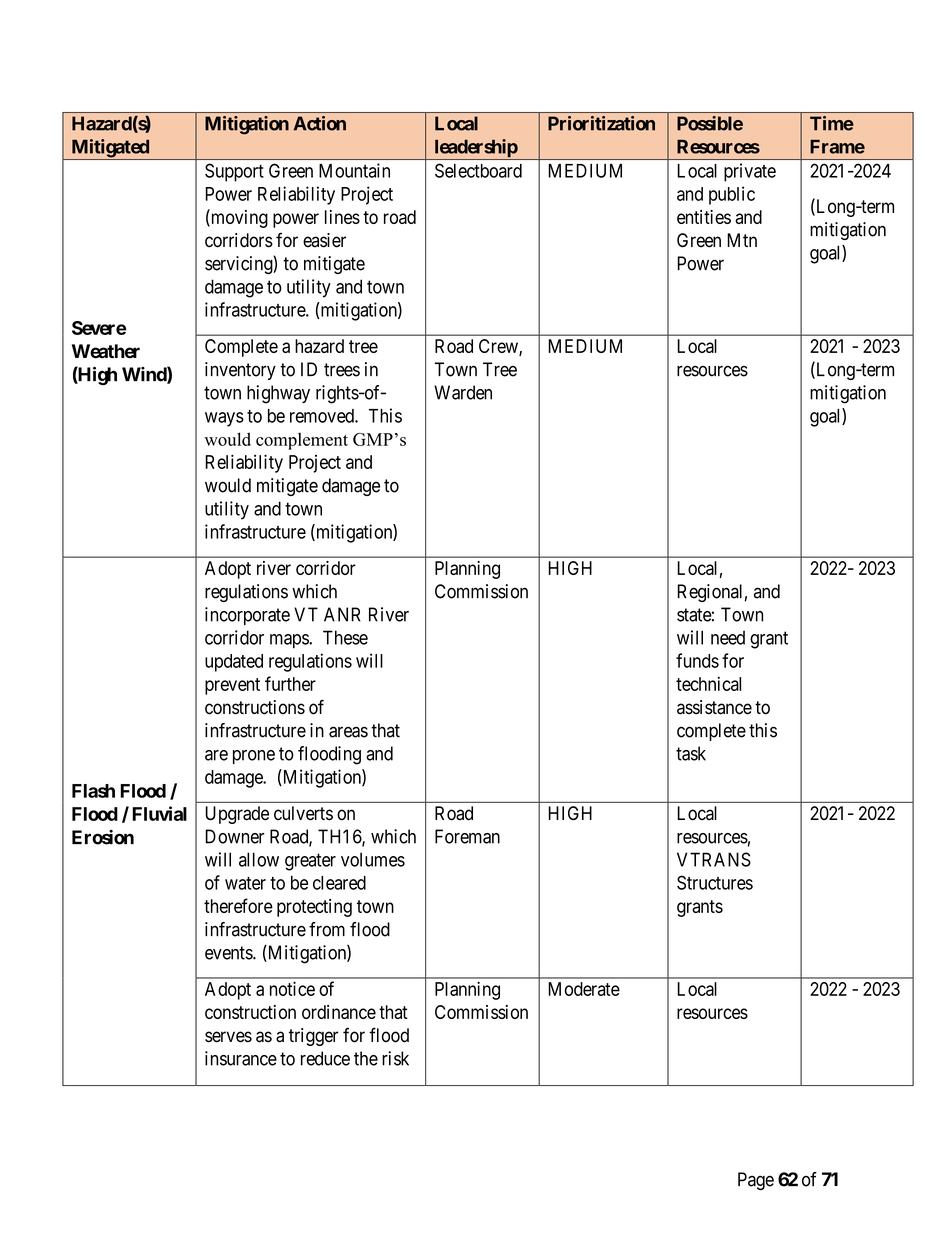 This page has height=1233, width=952. I want to click on prone, so click(254, 757).
